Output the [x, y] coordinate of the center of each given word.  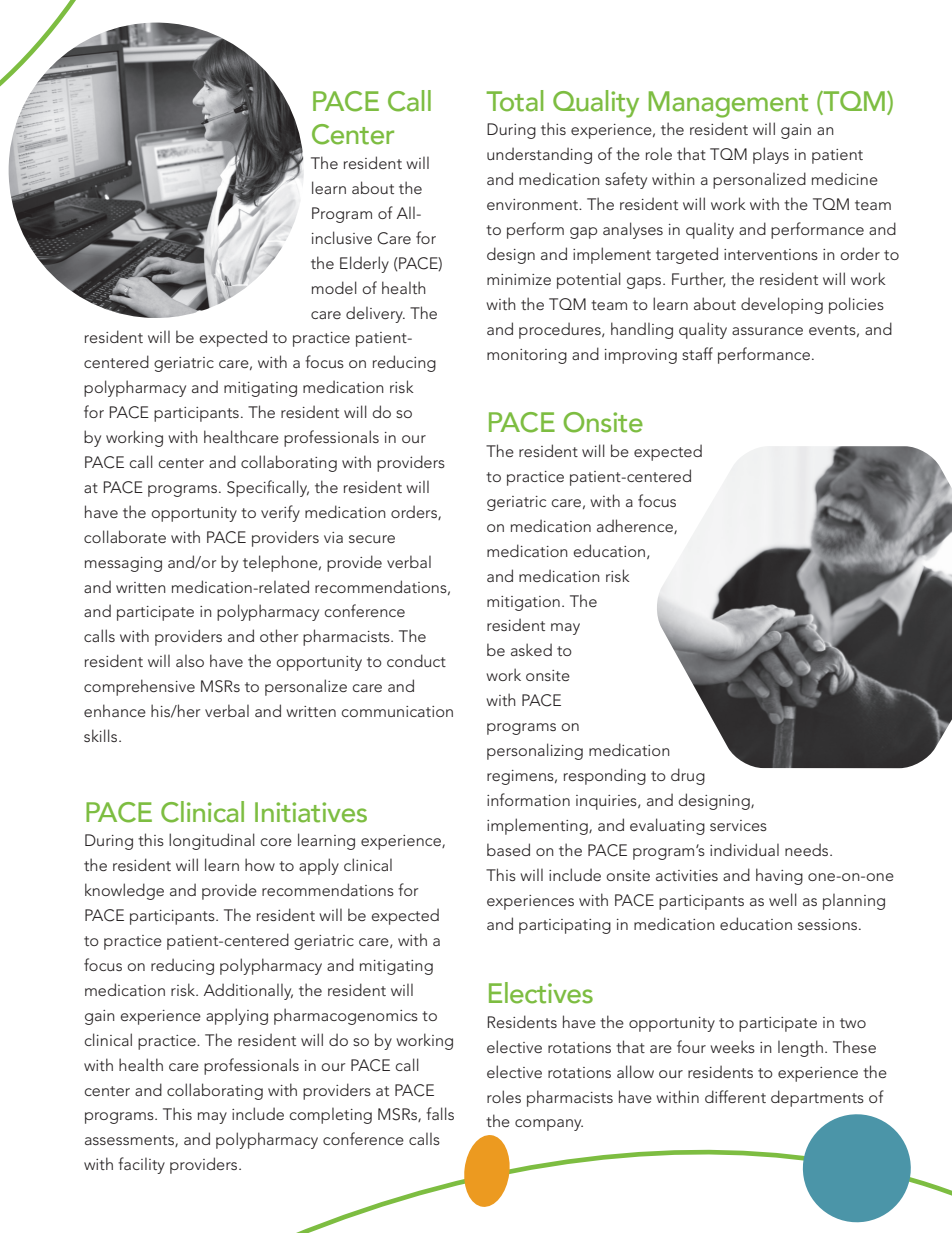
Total [514, 101]
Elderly [364, 264]
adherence [636, 526]
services [738, 825]
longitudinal [212, 841]
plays [771, 155]
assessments [130, 1141]
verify [280, 513]
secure [372, 539]
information [528, 799]
